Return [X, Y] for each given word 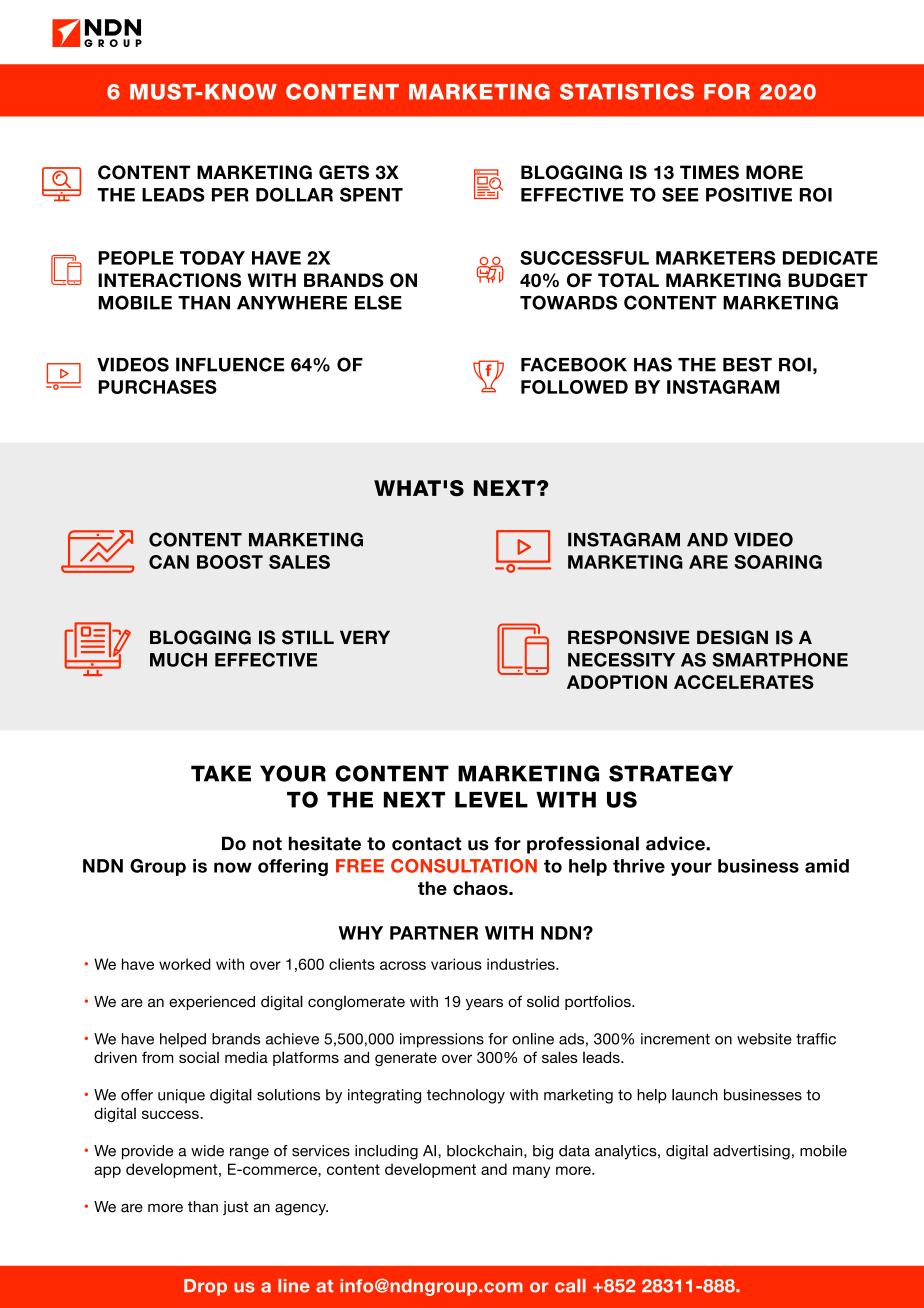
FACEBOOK [574, 364]
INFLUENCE [230, 364]
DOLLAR [294, 194]
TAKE [221, 773]
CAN [169, 562]
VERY [365, 637]
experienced [212, 1003]
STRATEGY [671, 773]
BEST [747, 364]
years [484, 1004]
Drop [205, 1287]
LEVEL [491, 800]
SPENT [371, 194]
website [764, 1039]
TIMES [709, 172]
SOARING [778, 562]
